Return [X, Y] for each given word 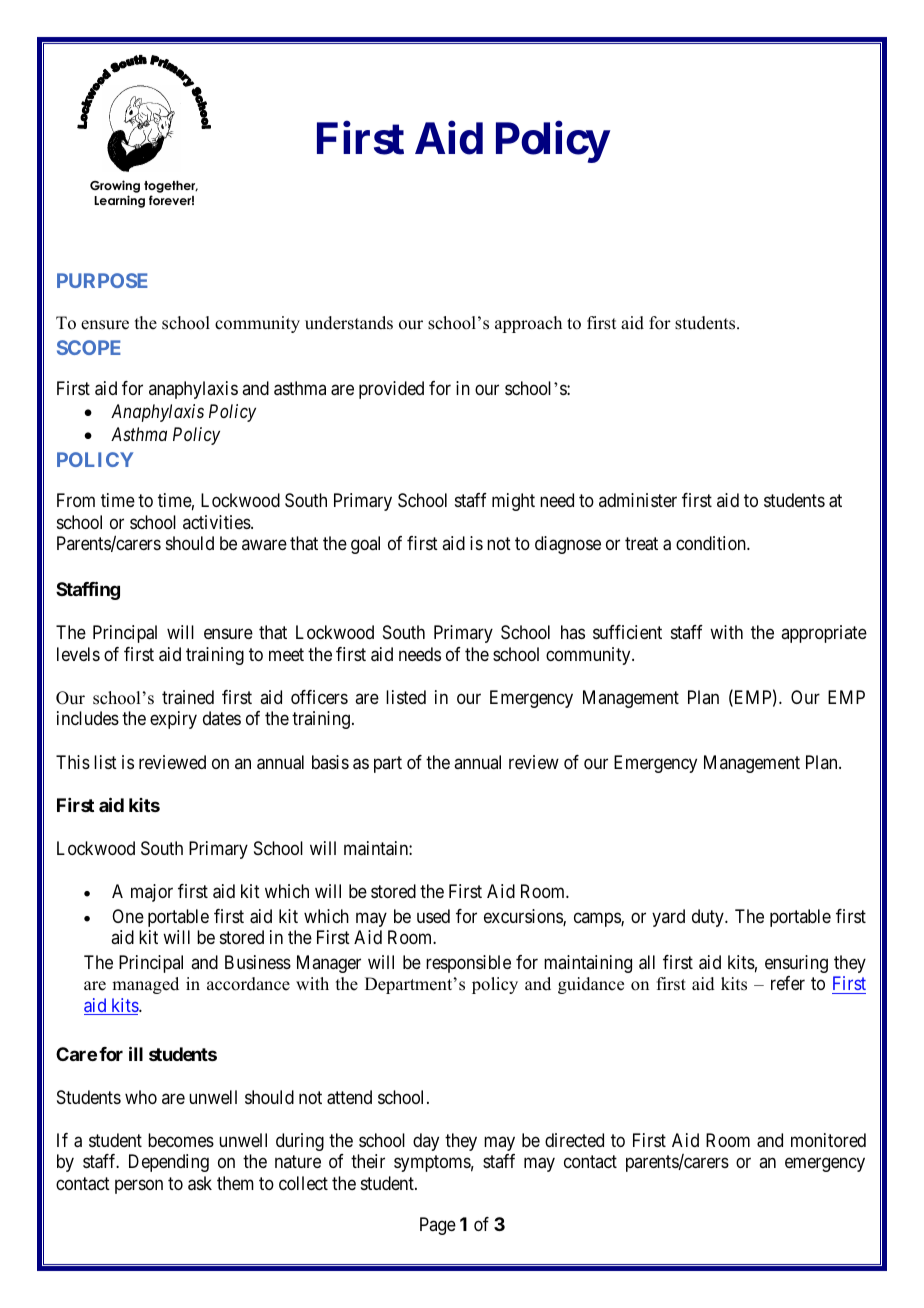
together [171, 186]
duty [709, 918]
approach [528, 324]
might [513, 502]
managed [145, 985]
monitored [828, 1140]
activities [217, 522]
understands [349, 323]
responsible [468, 964]
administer [638, 500]
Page [438, 1226]
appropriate [824, 634]
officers [319, 697]
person [139, 1186]
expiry [173, 720]
